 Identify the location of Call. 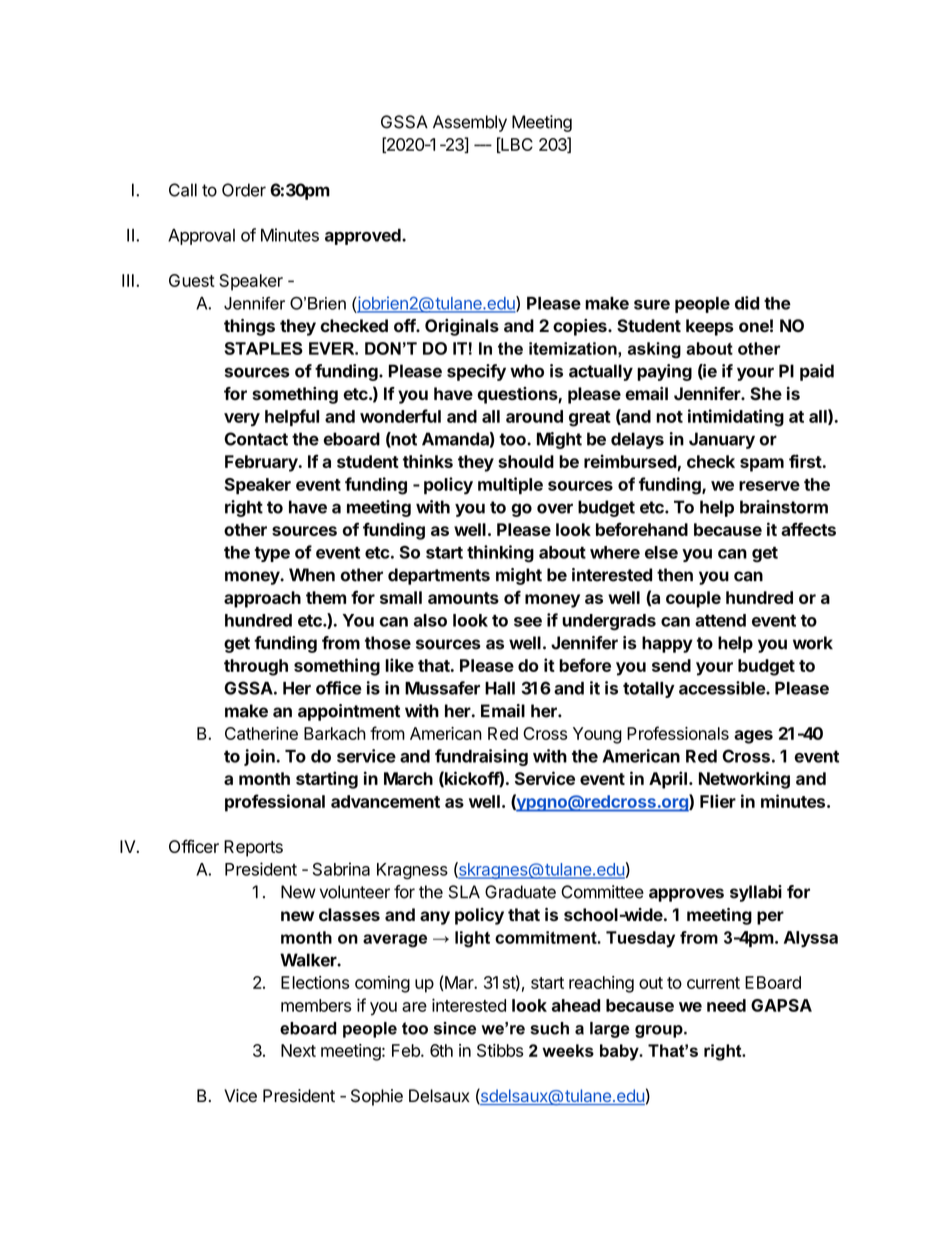
(183, 190).
